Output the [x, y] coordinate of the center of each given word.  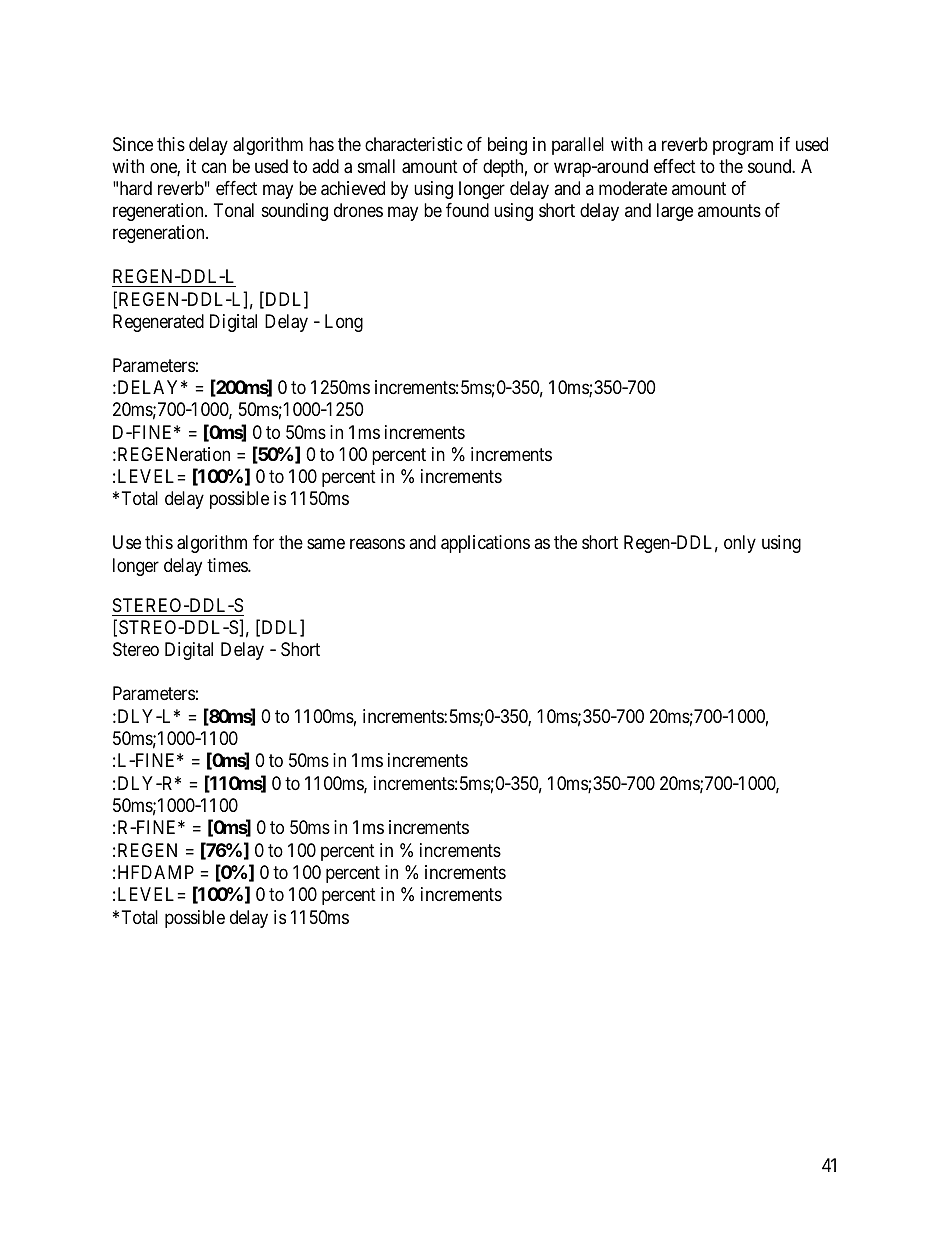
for [263, 542]
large [675, 212]
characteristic [414, 144]
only [740, 544]
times [228, 565]
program [743, 148]
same [326, 544]
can [214, 168]
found [467, 210]
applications [485, 544]
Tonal [234, 210]
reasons [377, 544]
